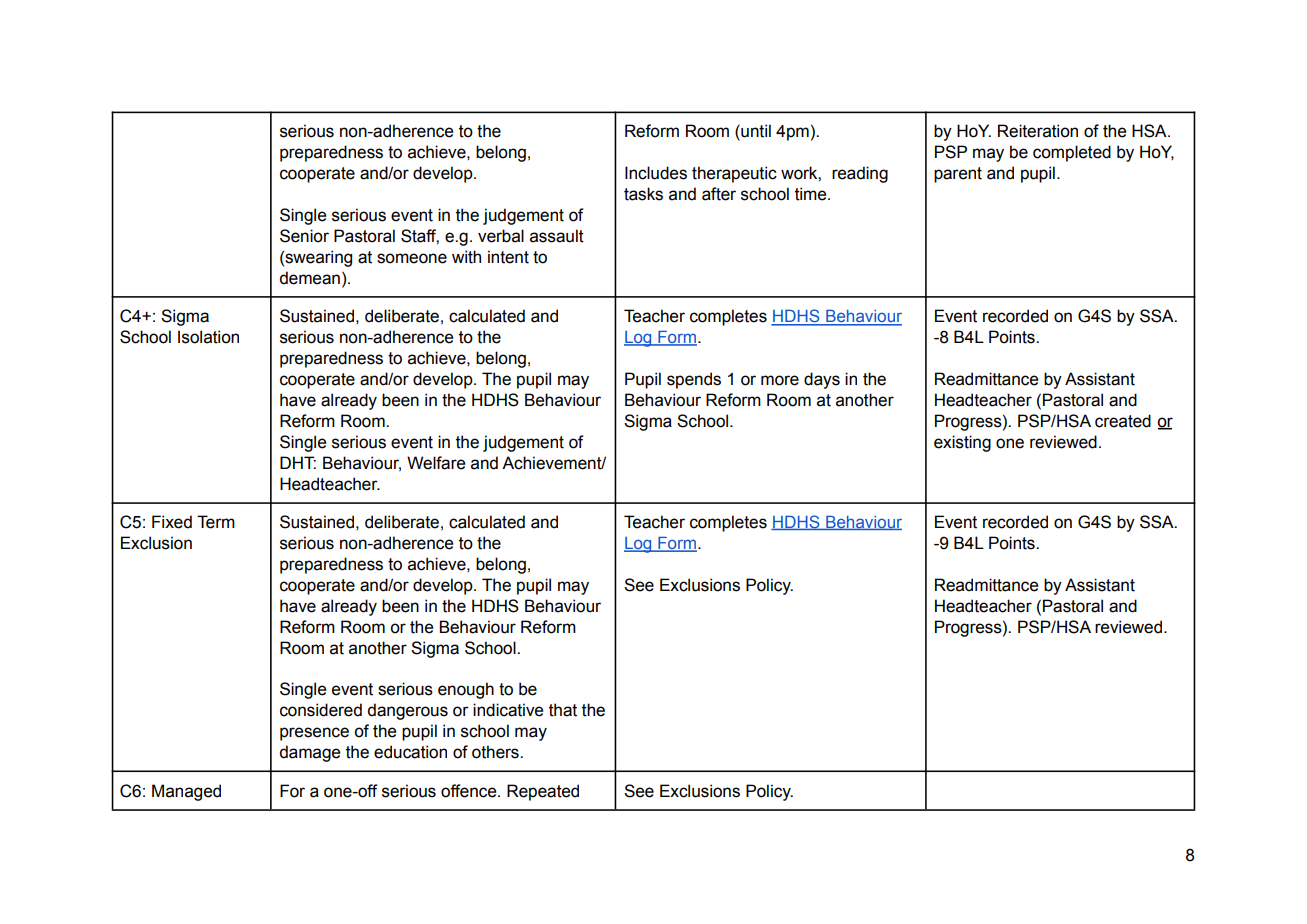 Image resolution: width=1307 pixels, height=924 pixels. Describe the element at coordinates (822, 380) in the page. I see `days` at that location.
